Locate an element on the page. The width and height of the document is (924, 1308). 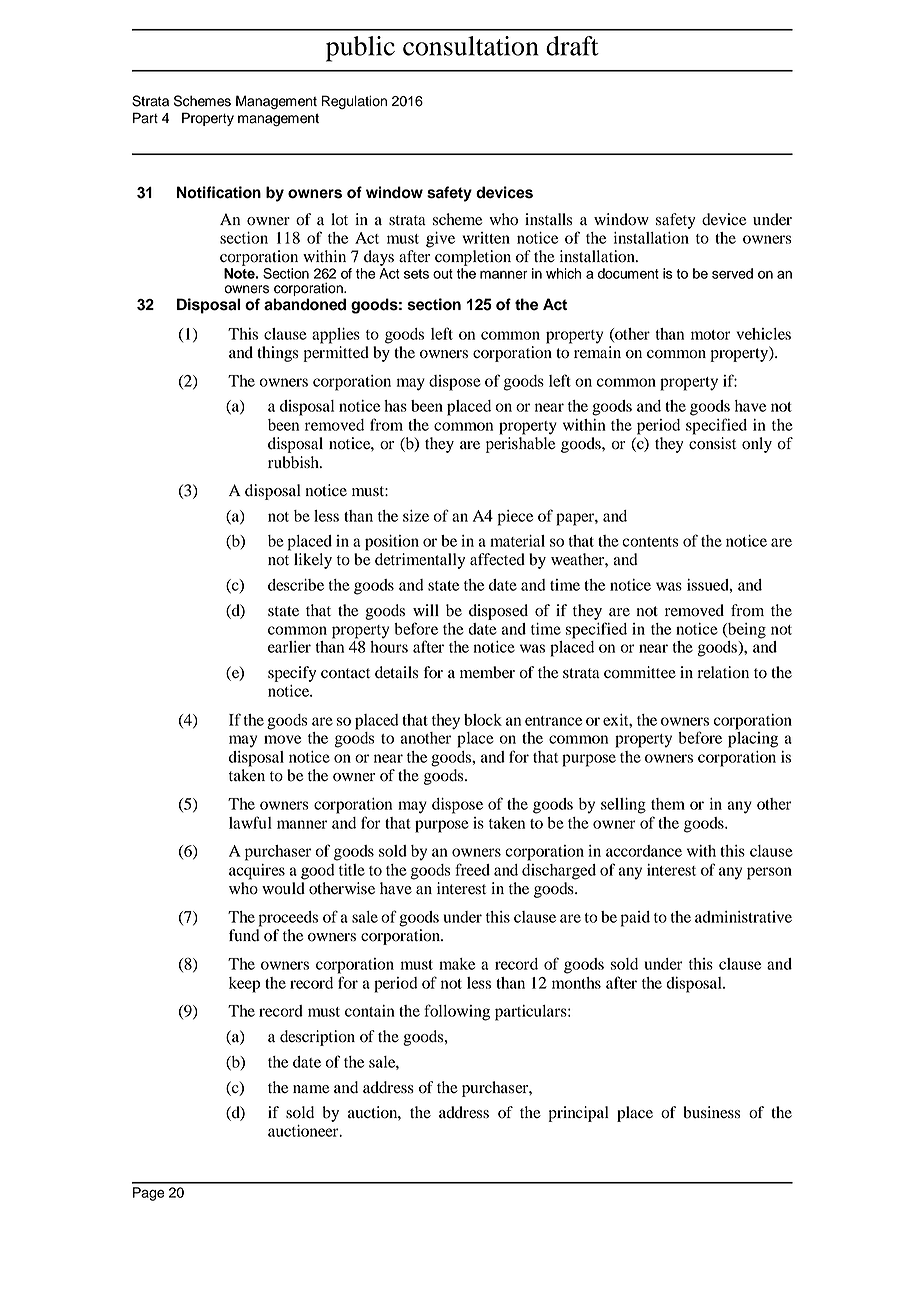
out is located at coordinates (443, 274).
